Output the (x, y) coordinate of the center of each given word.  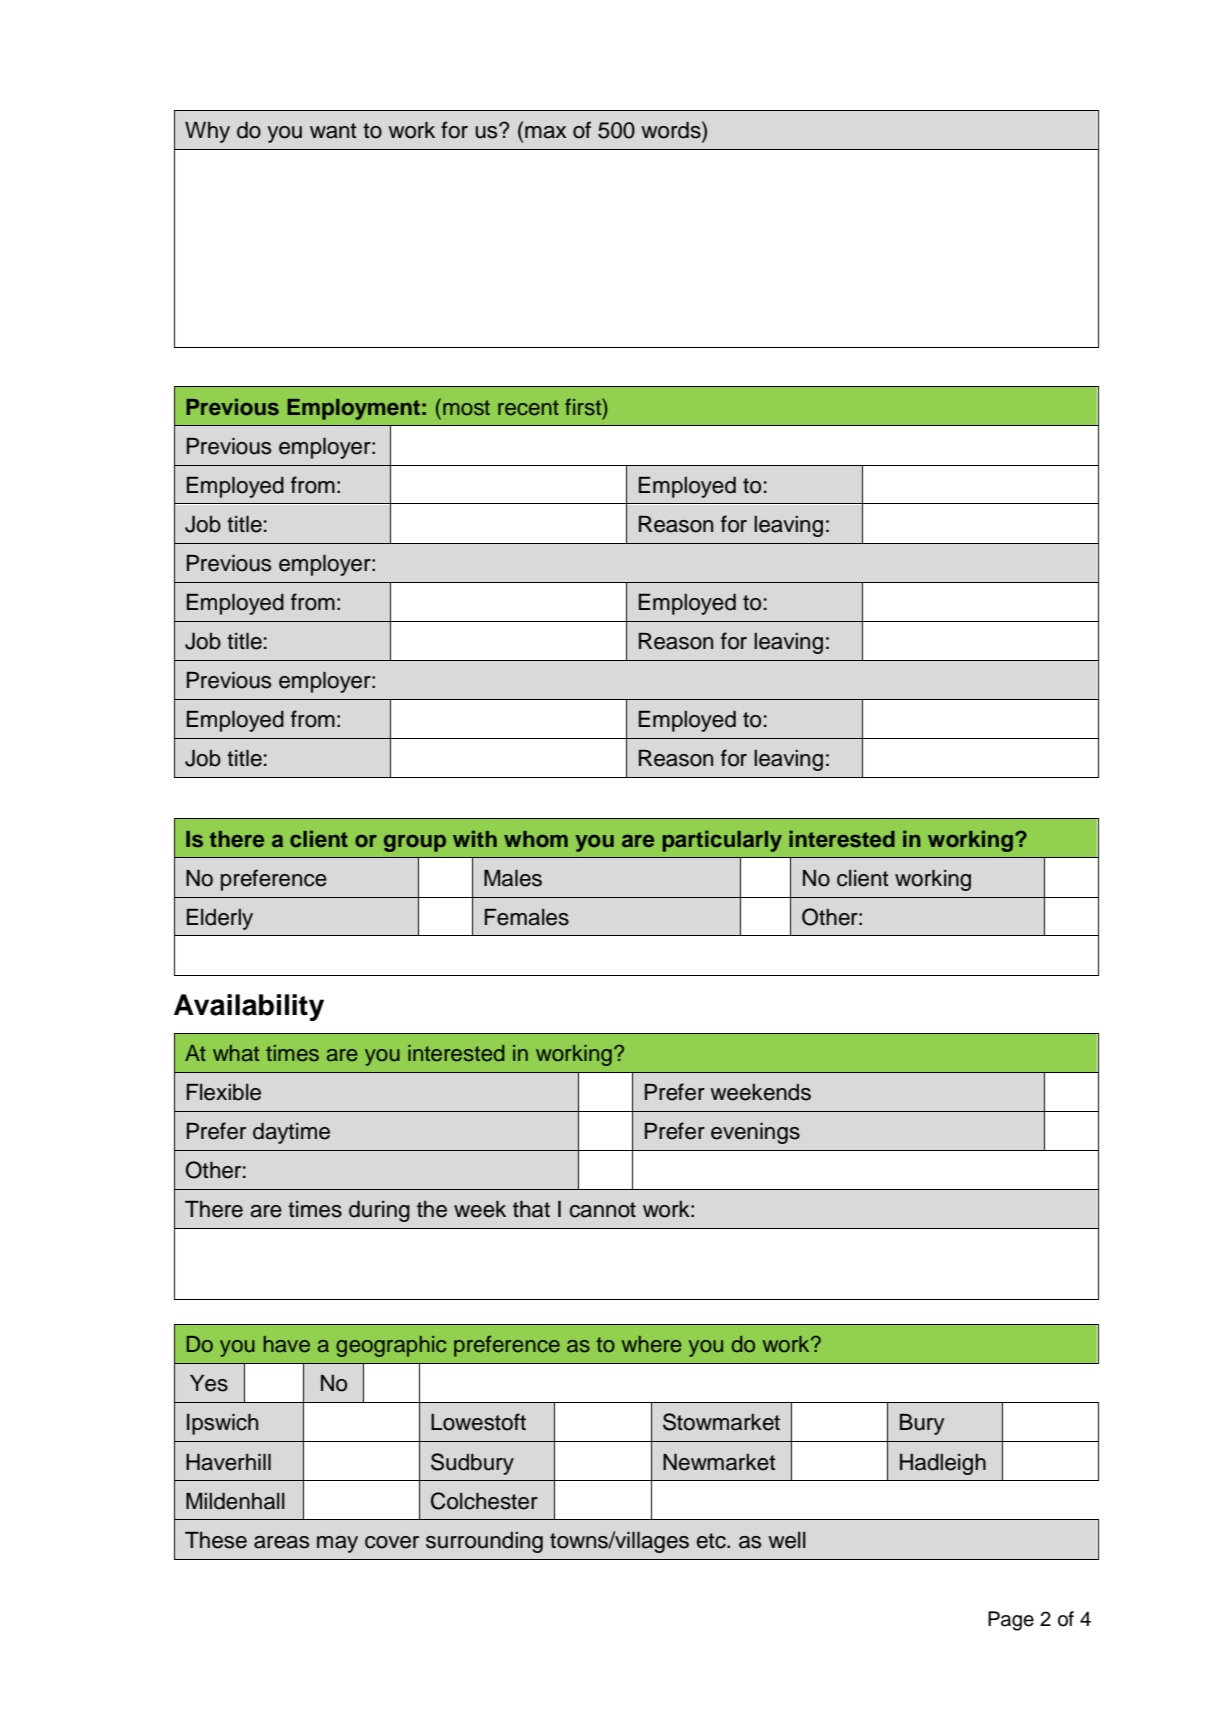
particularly (722, 841)
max (545, 132)
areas (281, 1542)
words (672, 130)
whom (536, 839)
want (333, 131)
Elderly (220, 919)
